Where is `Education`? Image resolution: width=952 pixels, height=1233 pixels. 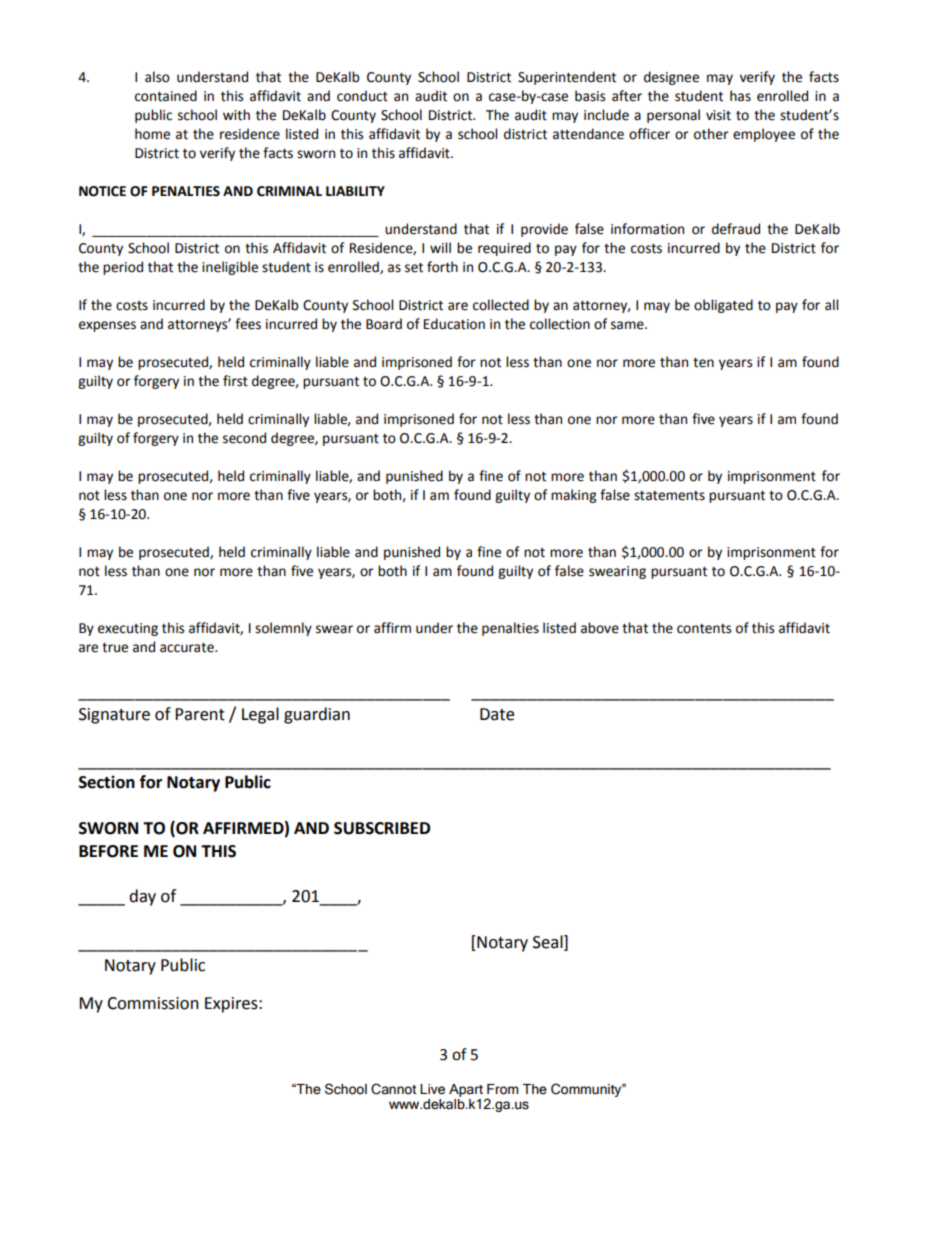
Education is located at coordinates (454, 324).
